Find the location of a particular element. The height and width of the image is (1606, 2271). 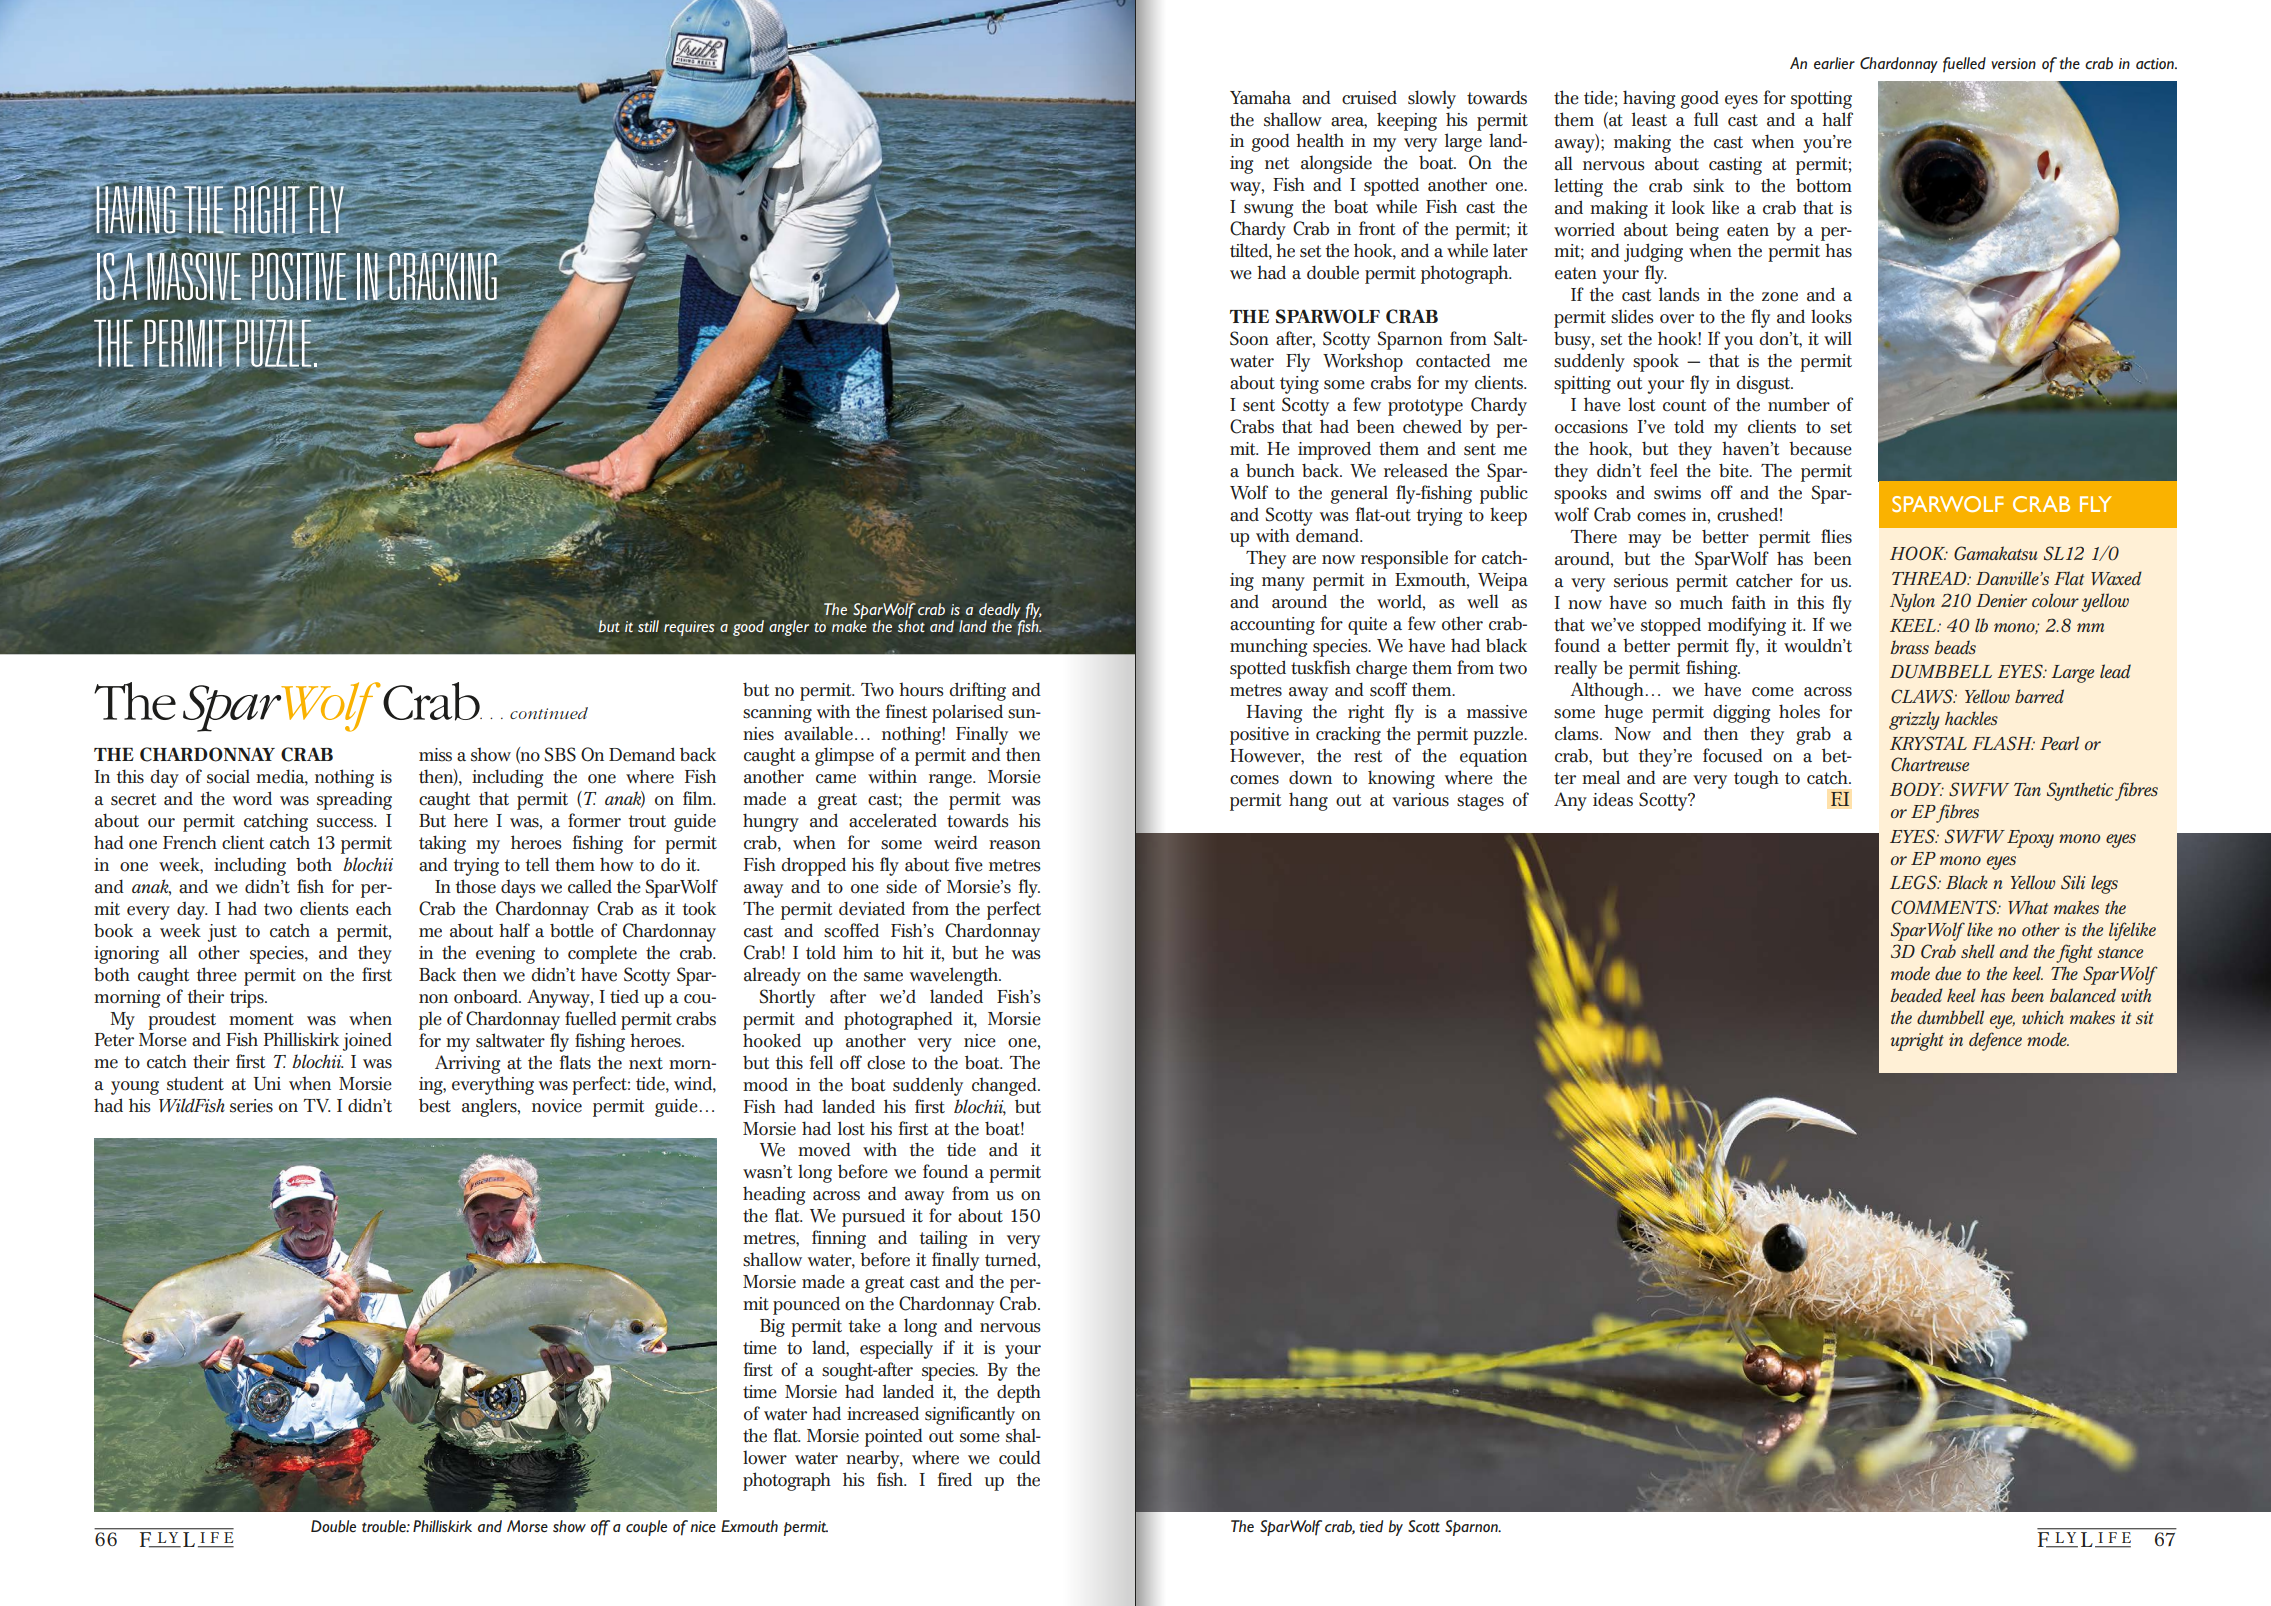

BODY is located at coordinates (1917, 789).
